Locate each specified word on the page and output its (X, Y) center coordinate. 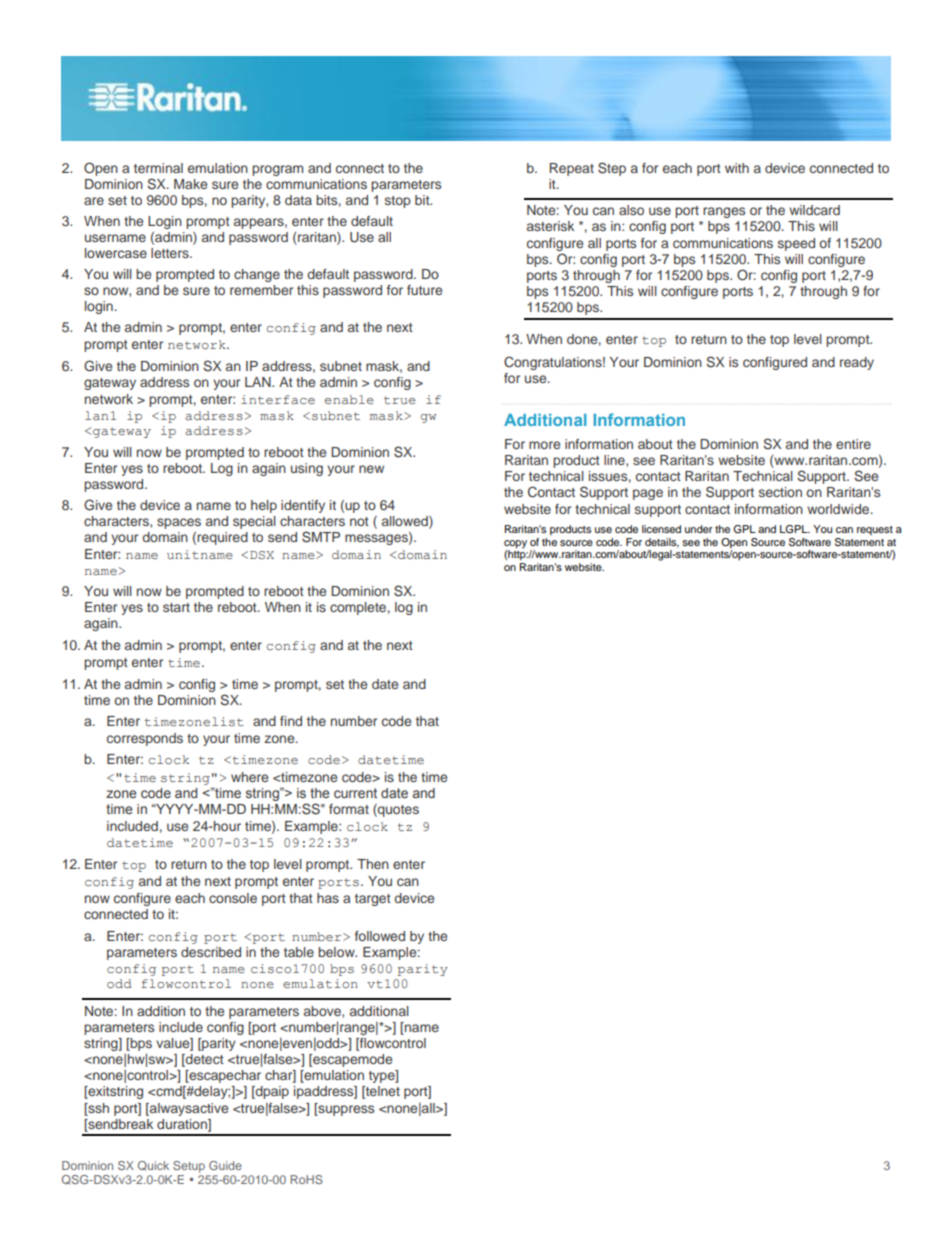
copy (515, 544)
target (373, 900)
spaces (179, 523)
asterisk (550, 226)
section (780, 492)
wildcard (814, 210)
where (249, 777)
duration (183, 1125)
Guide (225, 1165)
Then (373, 864)
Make (190, 184)
